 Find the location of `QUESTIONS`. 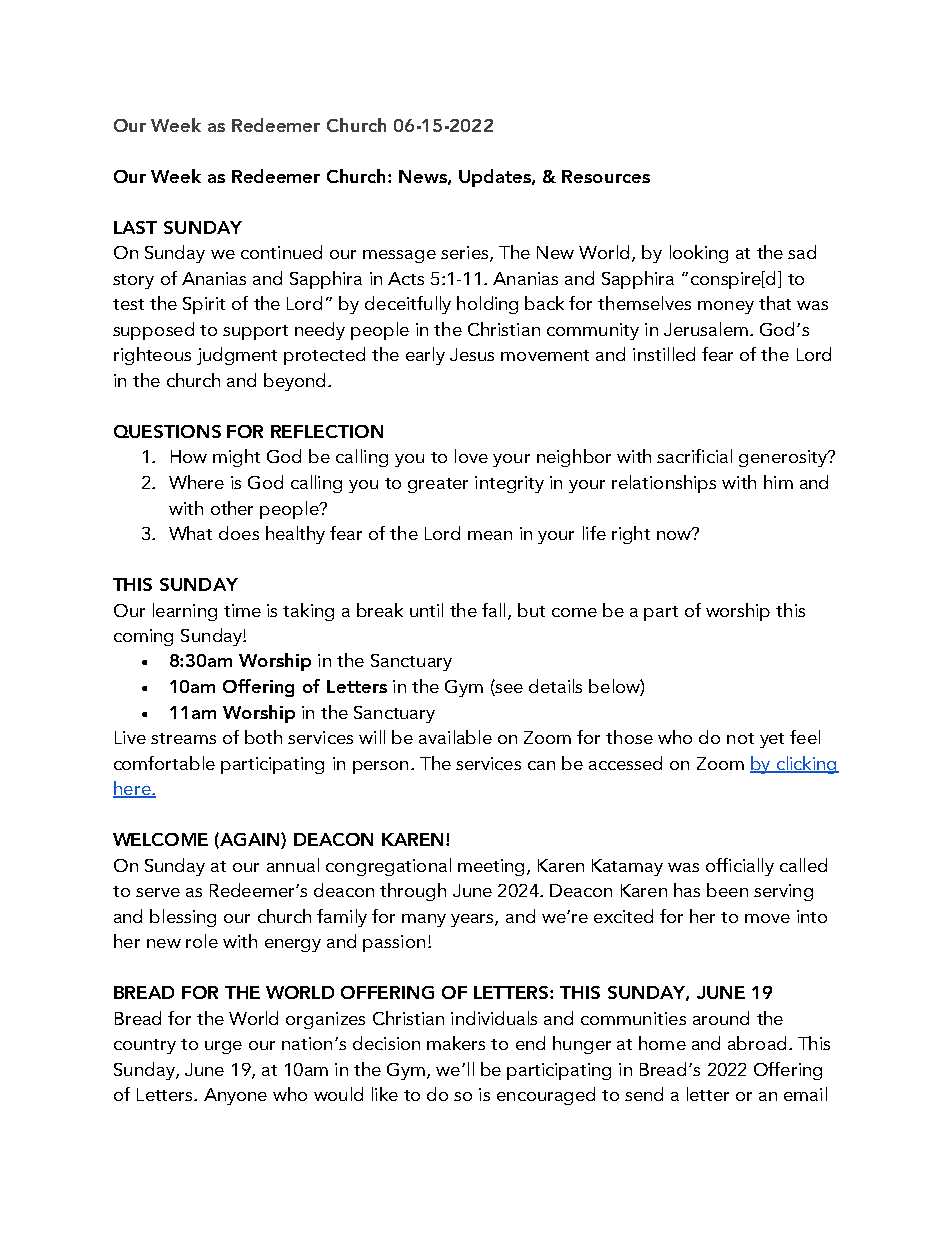

QUESTIONS is located at coordinates (167, 431).
